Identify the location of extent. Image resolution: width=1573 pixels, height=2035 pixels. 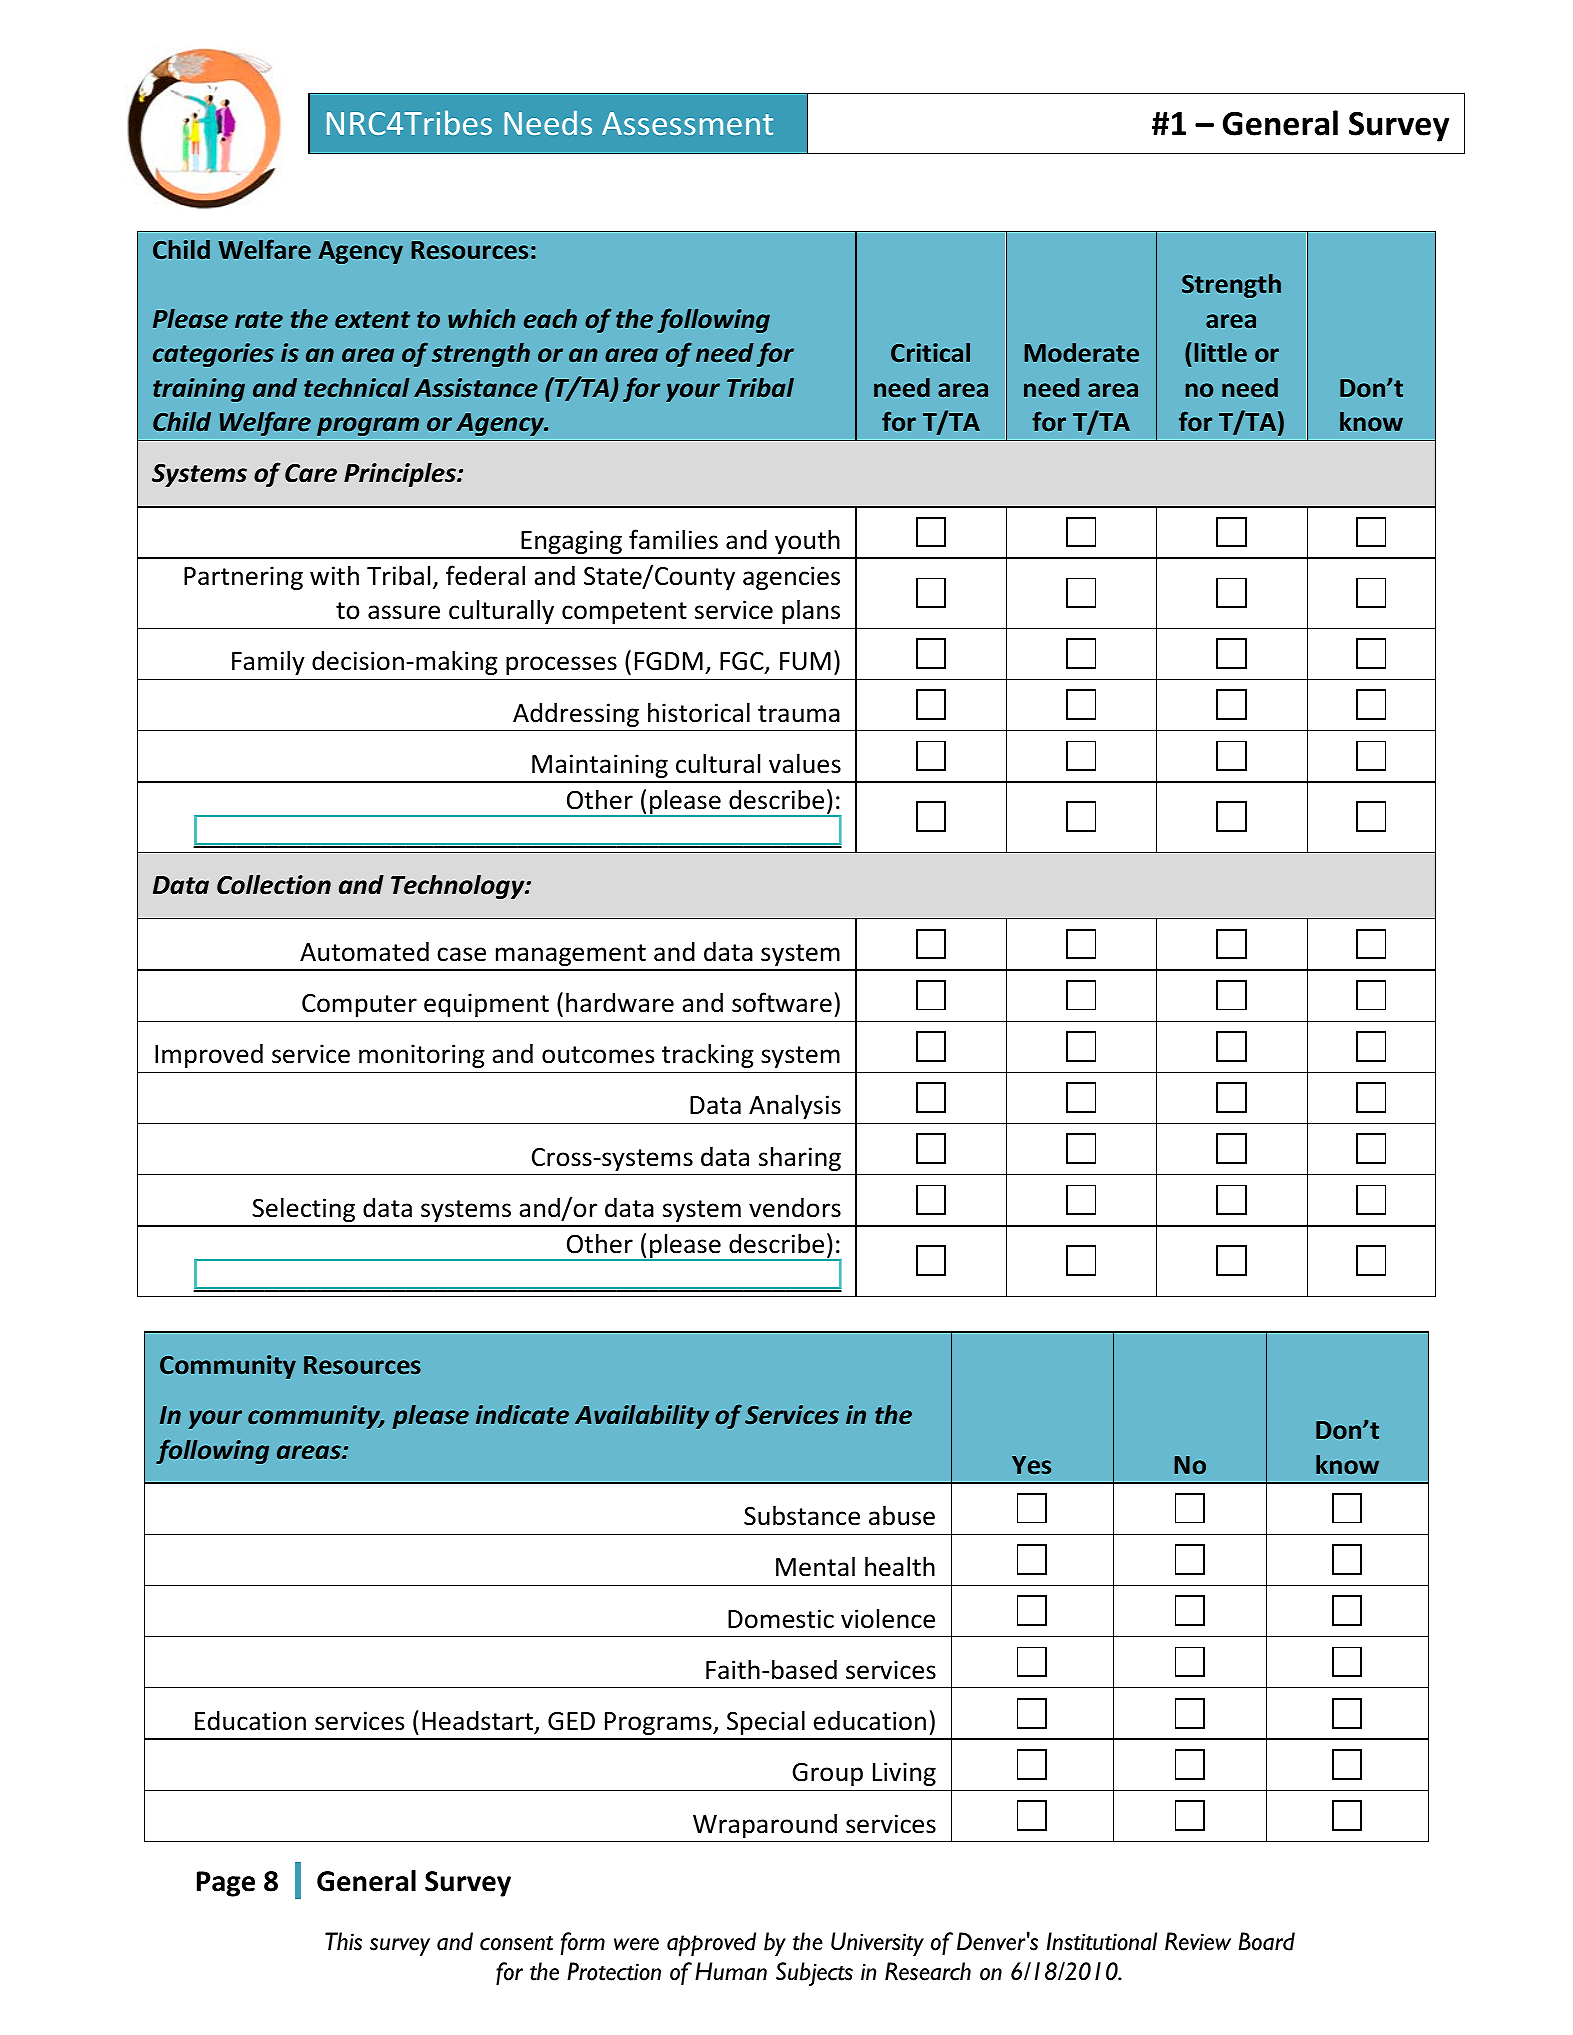
(372, 320).
